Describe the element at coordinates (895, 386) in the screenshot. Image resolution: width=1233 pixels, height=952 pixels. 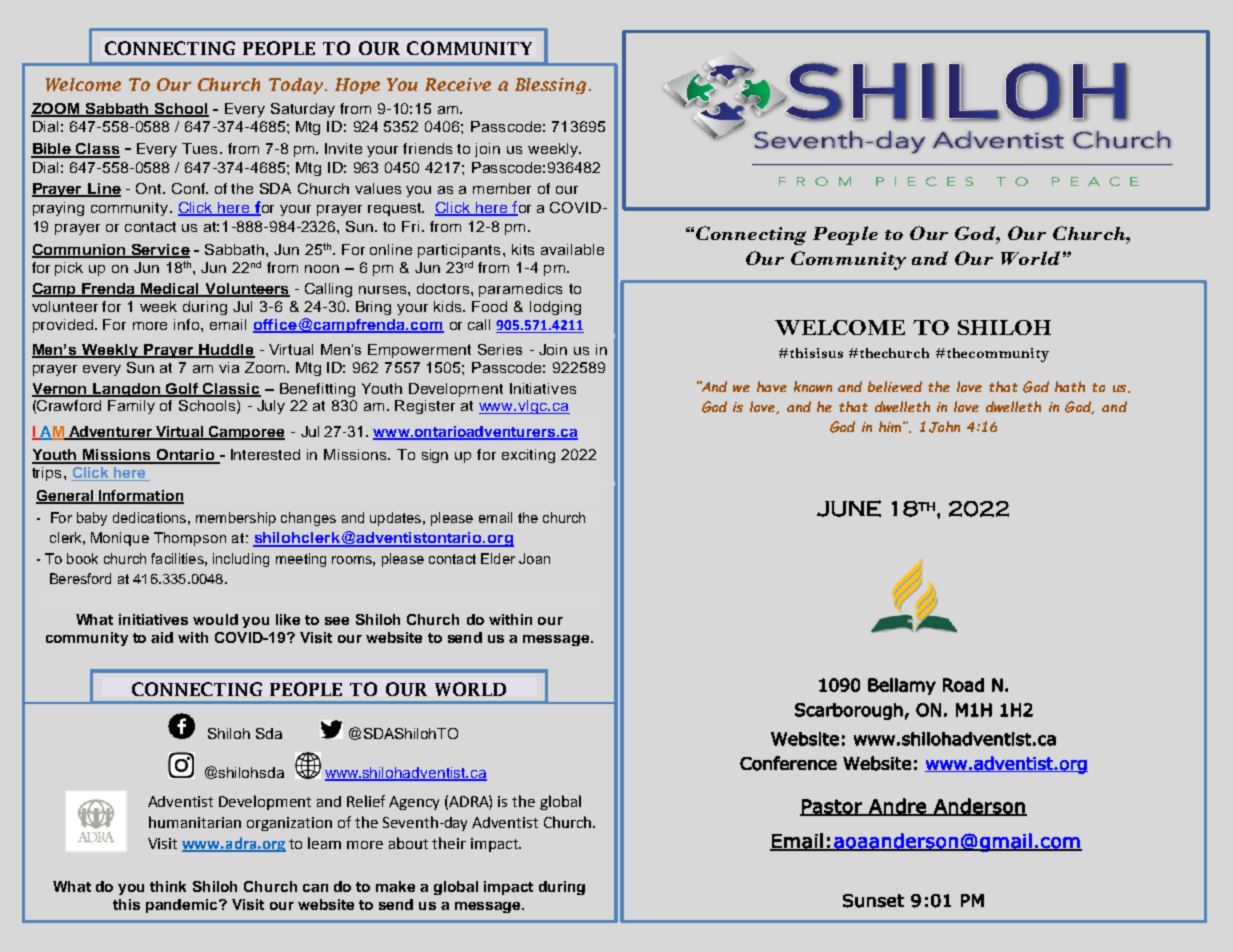
I see `believed` at that location.
